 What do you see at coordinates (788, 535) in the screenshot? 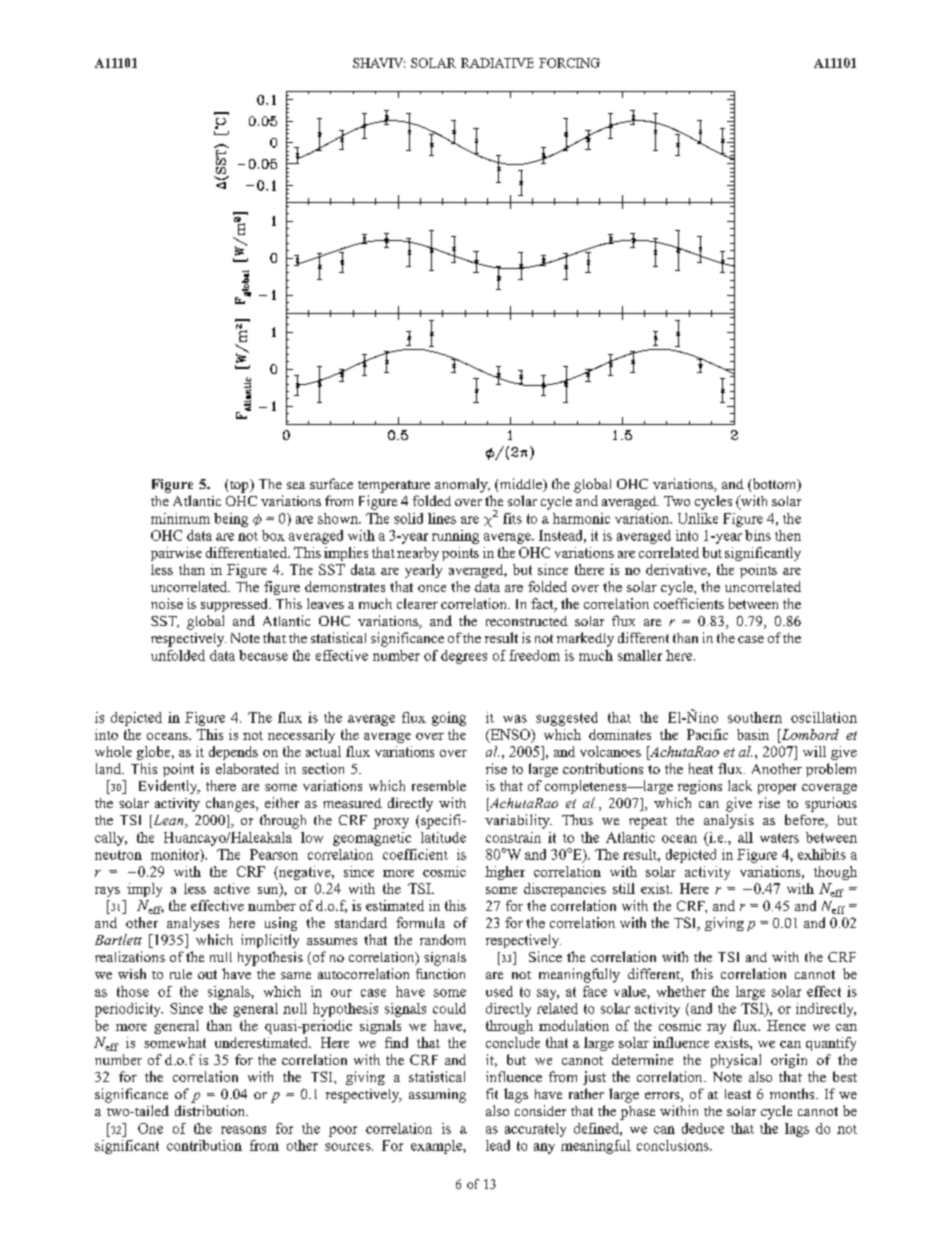
I see `then` at bounding box center [788, 535].
